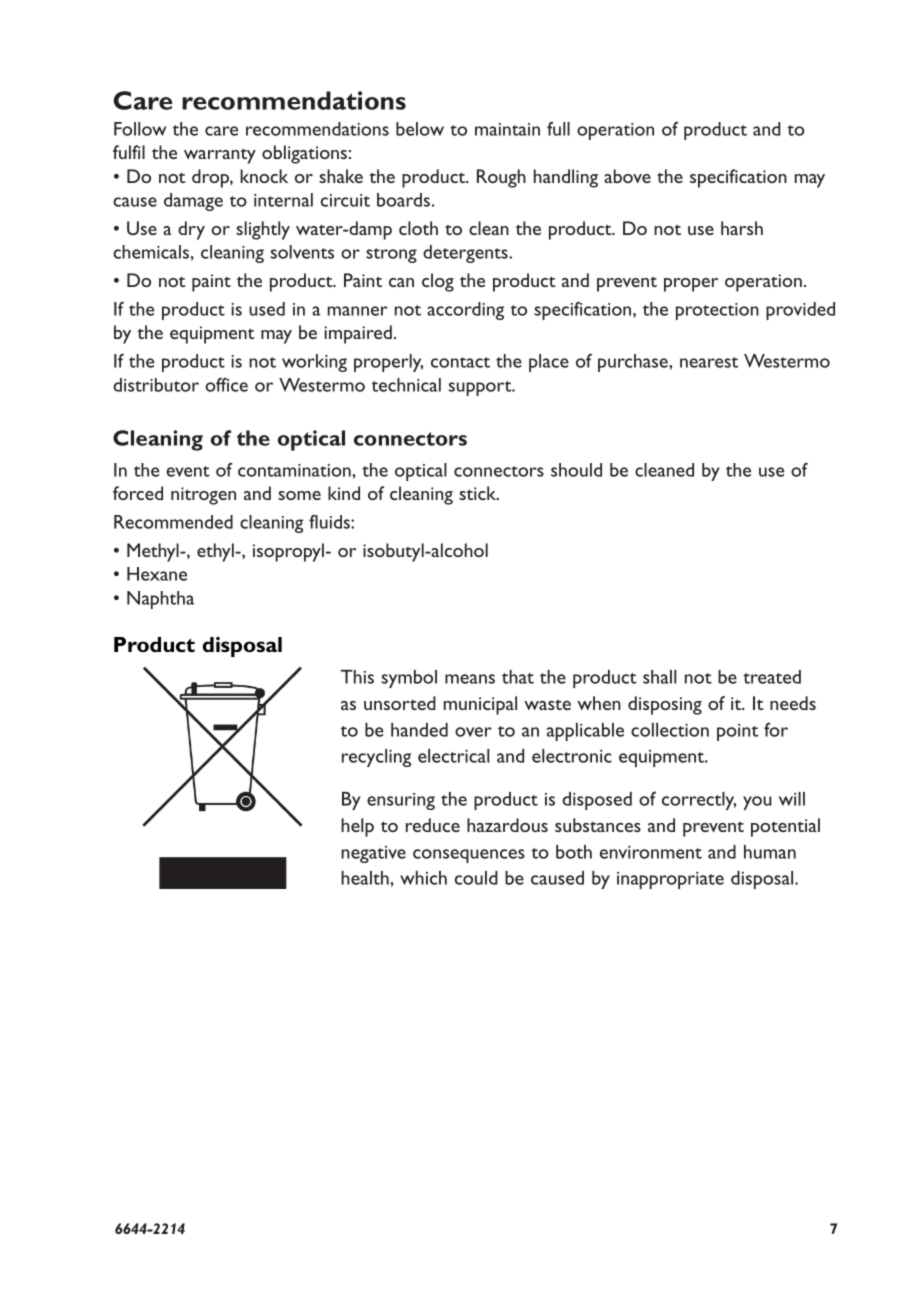 This page has height=1311, width=924. What do you see at coordinates (470, 679) in the page?
I see `means` at bounding box center [470, 679].
